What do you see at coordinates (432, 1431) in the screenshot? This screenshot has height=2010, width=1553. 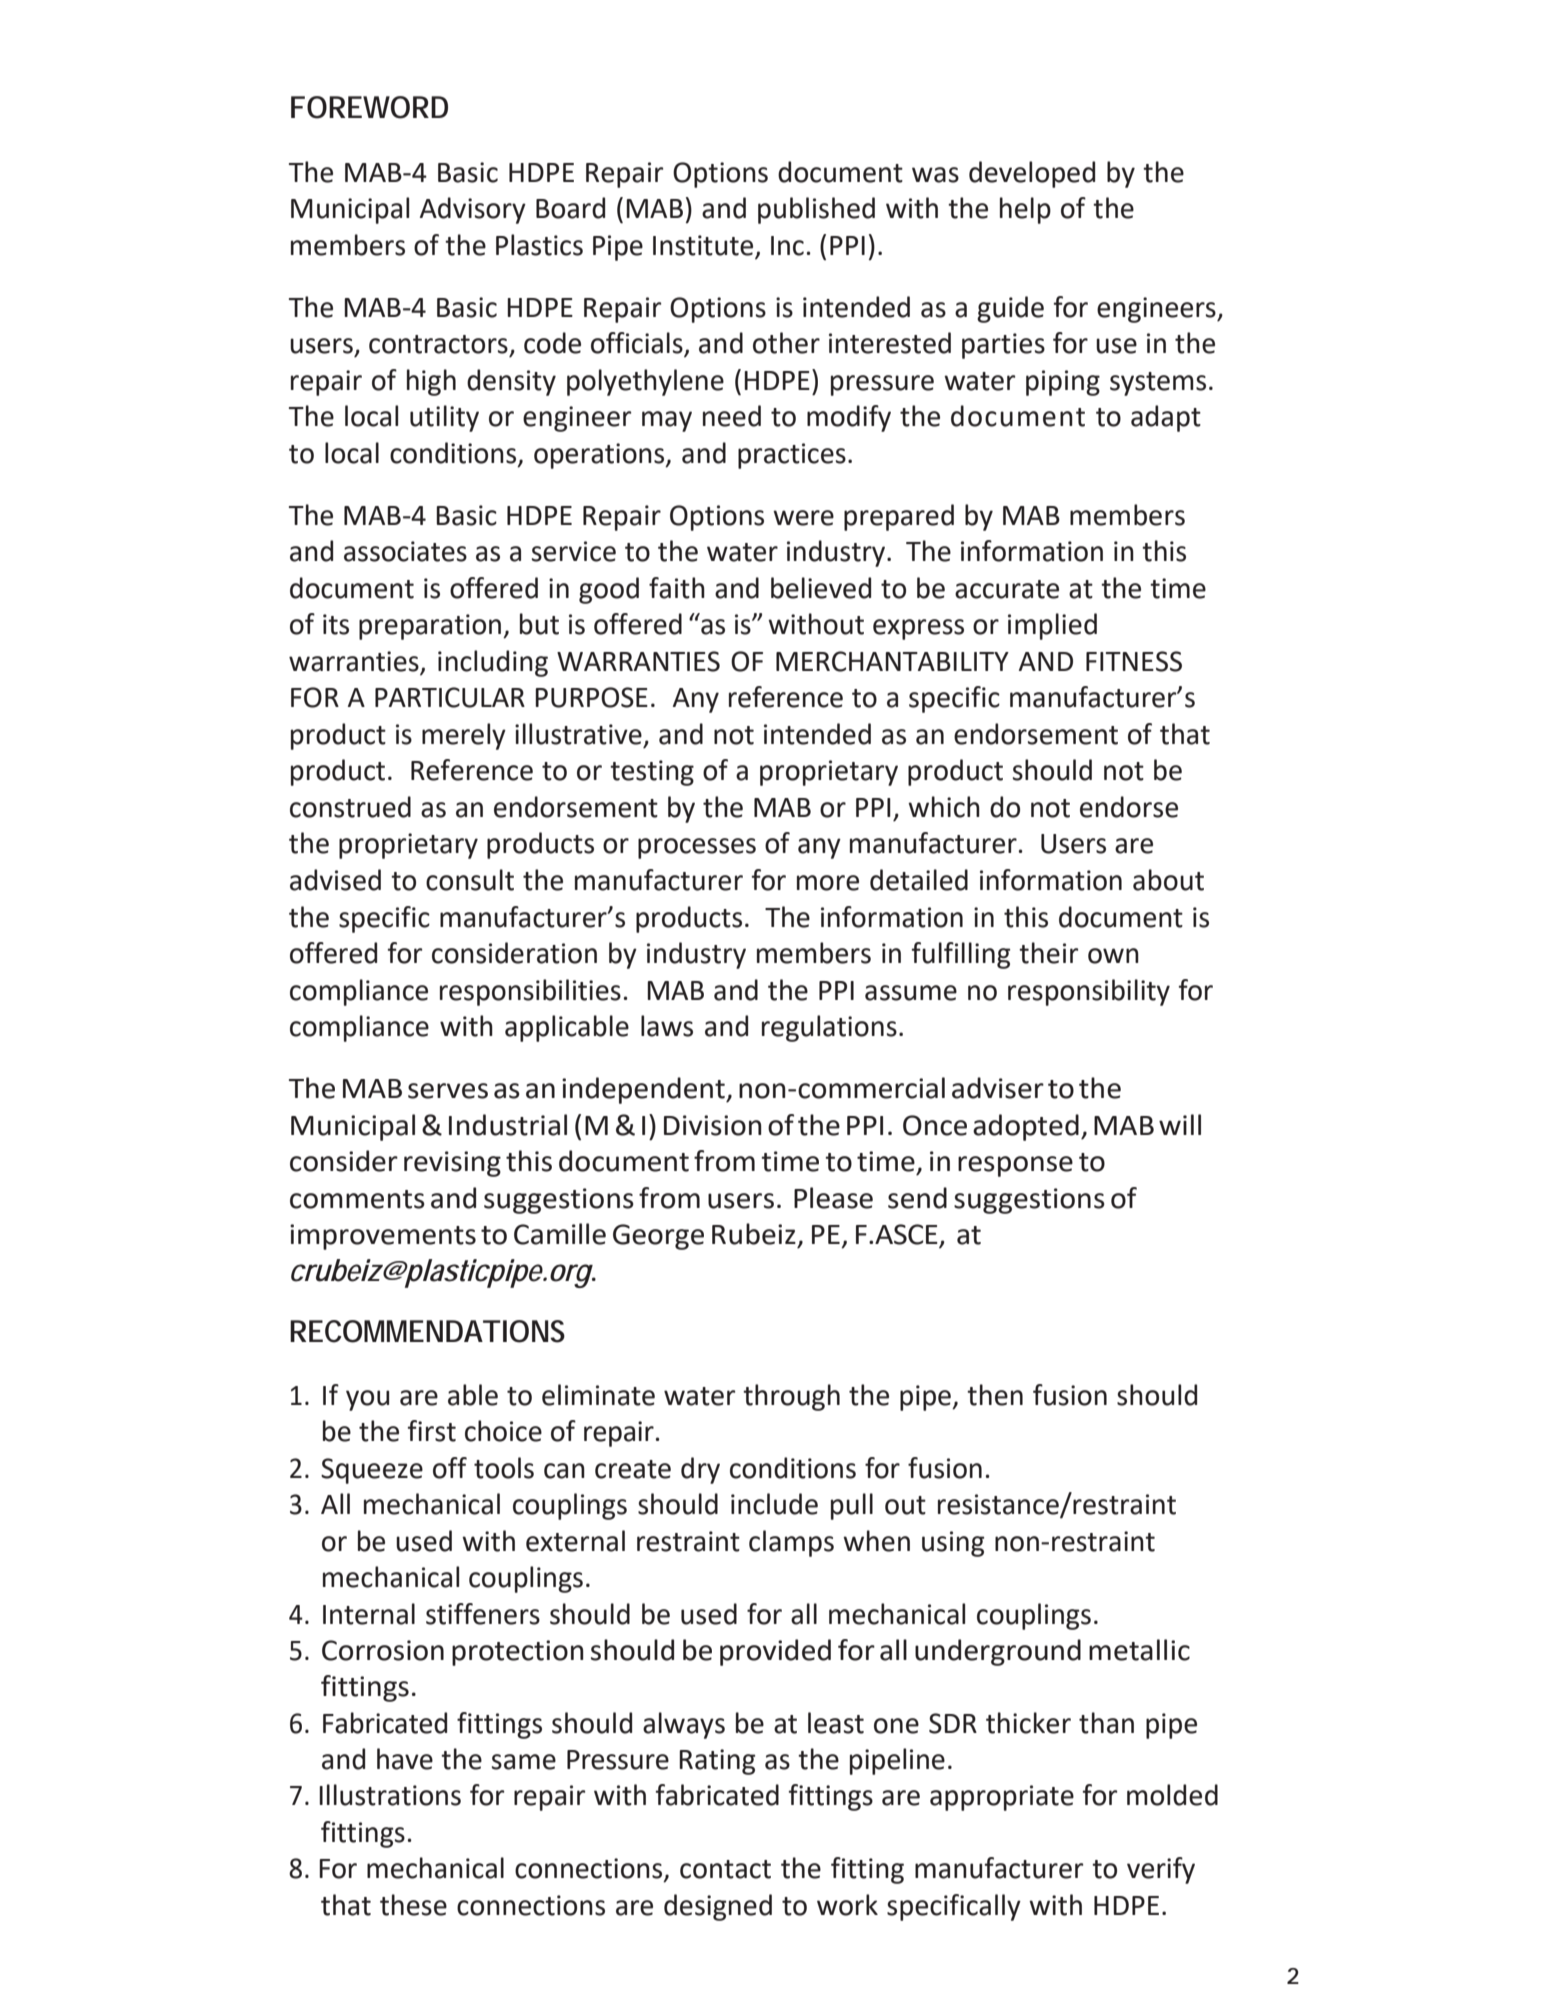 I see `first` at bounding box center [432, 1431].
